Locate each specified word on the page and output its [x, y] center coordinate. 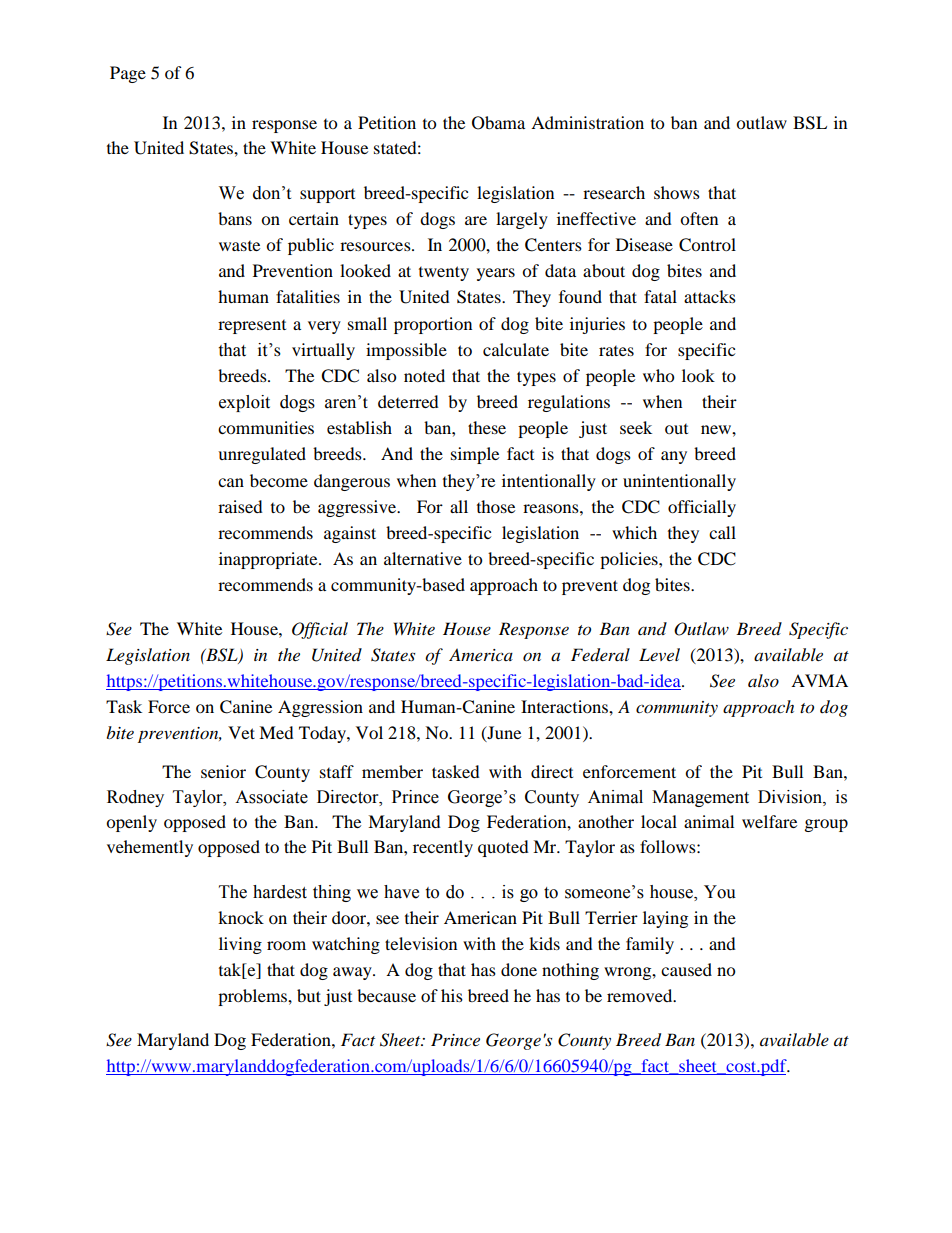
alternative [423, 558]
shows [677, 192]
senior [223, 771]
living [240, 945]
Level [659, 654]
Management [700, 798]
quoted [503, 848]
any [674, 457]
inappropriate [269, 560]
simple [475, 455]
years [496, 274]
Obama [498, 123]
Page [128, 74]
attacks [710, 296]
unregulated [262, 455]
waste [239, 246]
